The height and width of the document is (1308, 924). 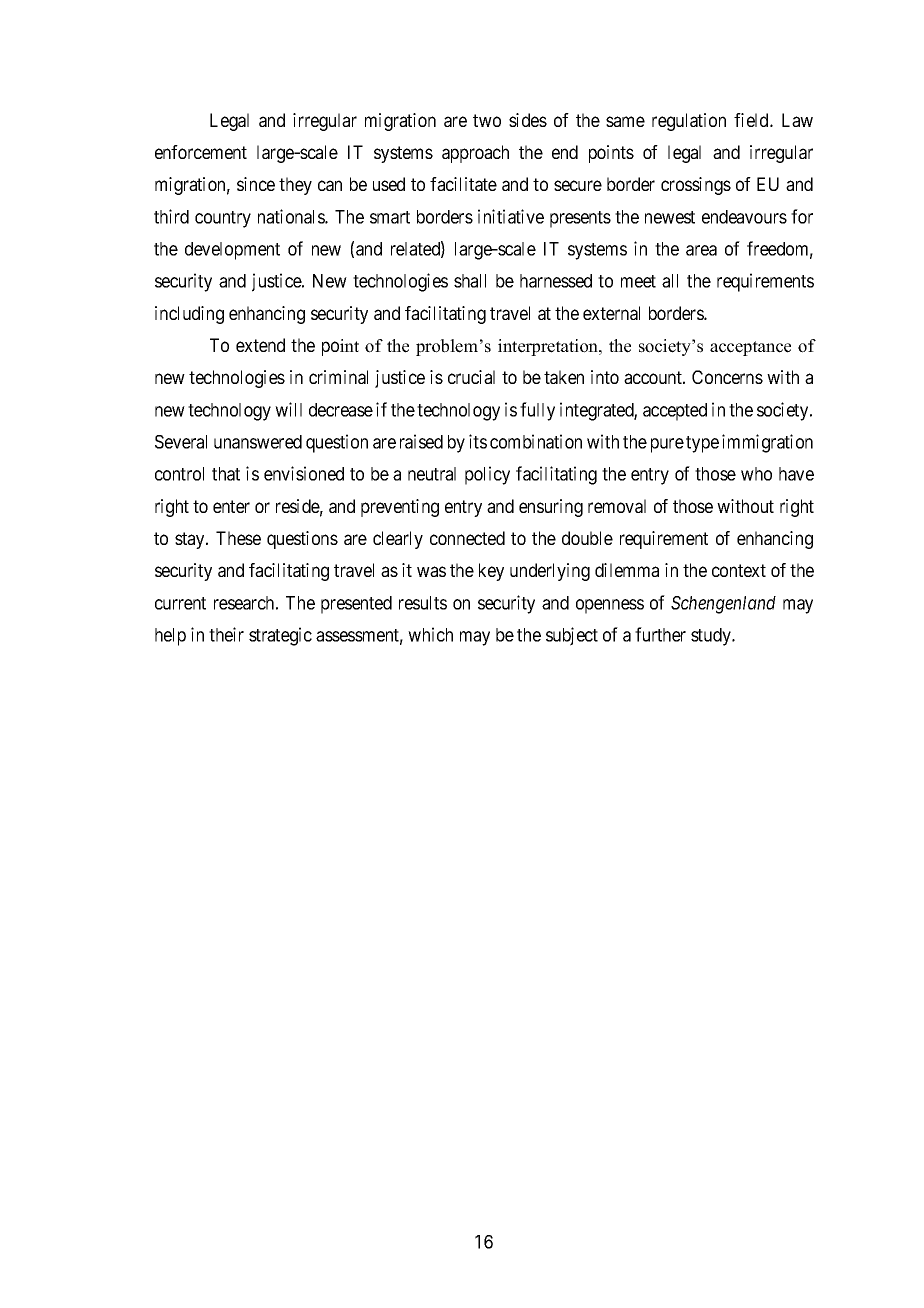 I want to click on including, so click(x=189, y=315).
